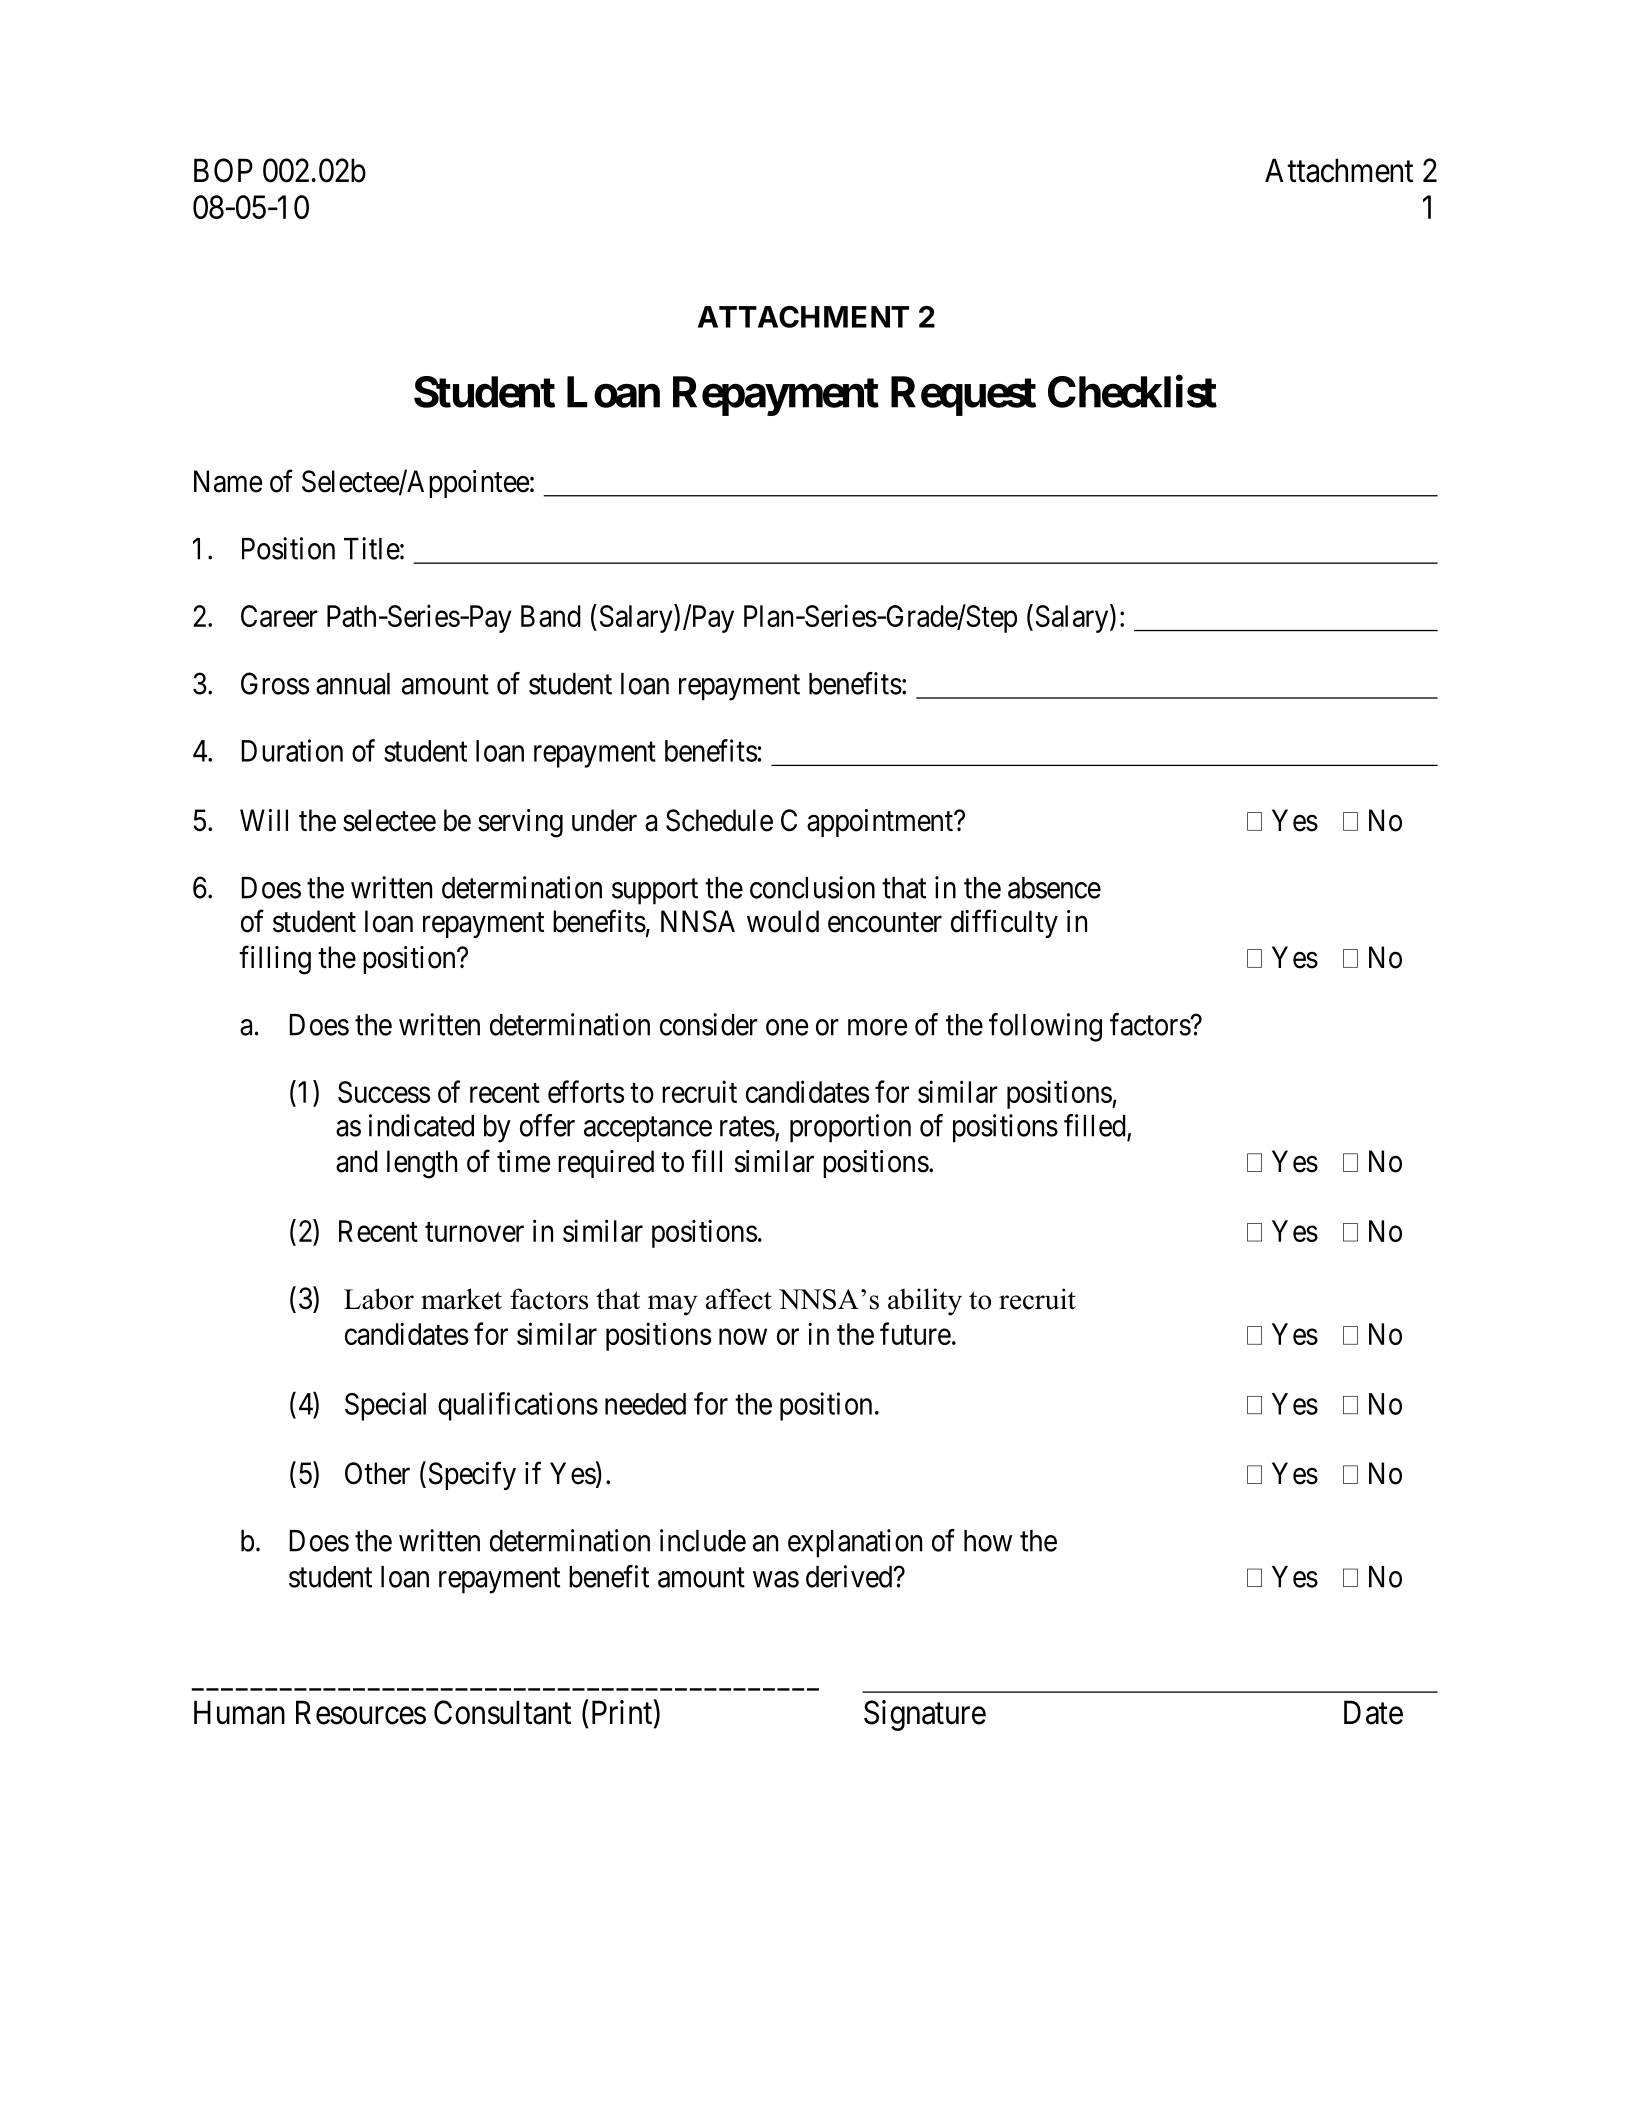 Image resolution: width=1629 pixels, height=2108 pixels. I want to click on indicated, so click(421, 1125).
